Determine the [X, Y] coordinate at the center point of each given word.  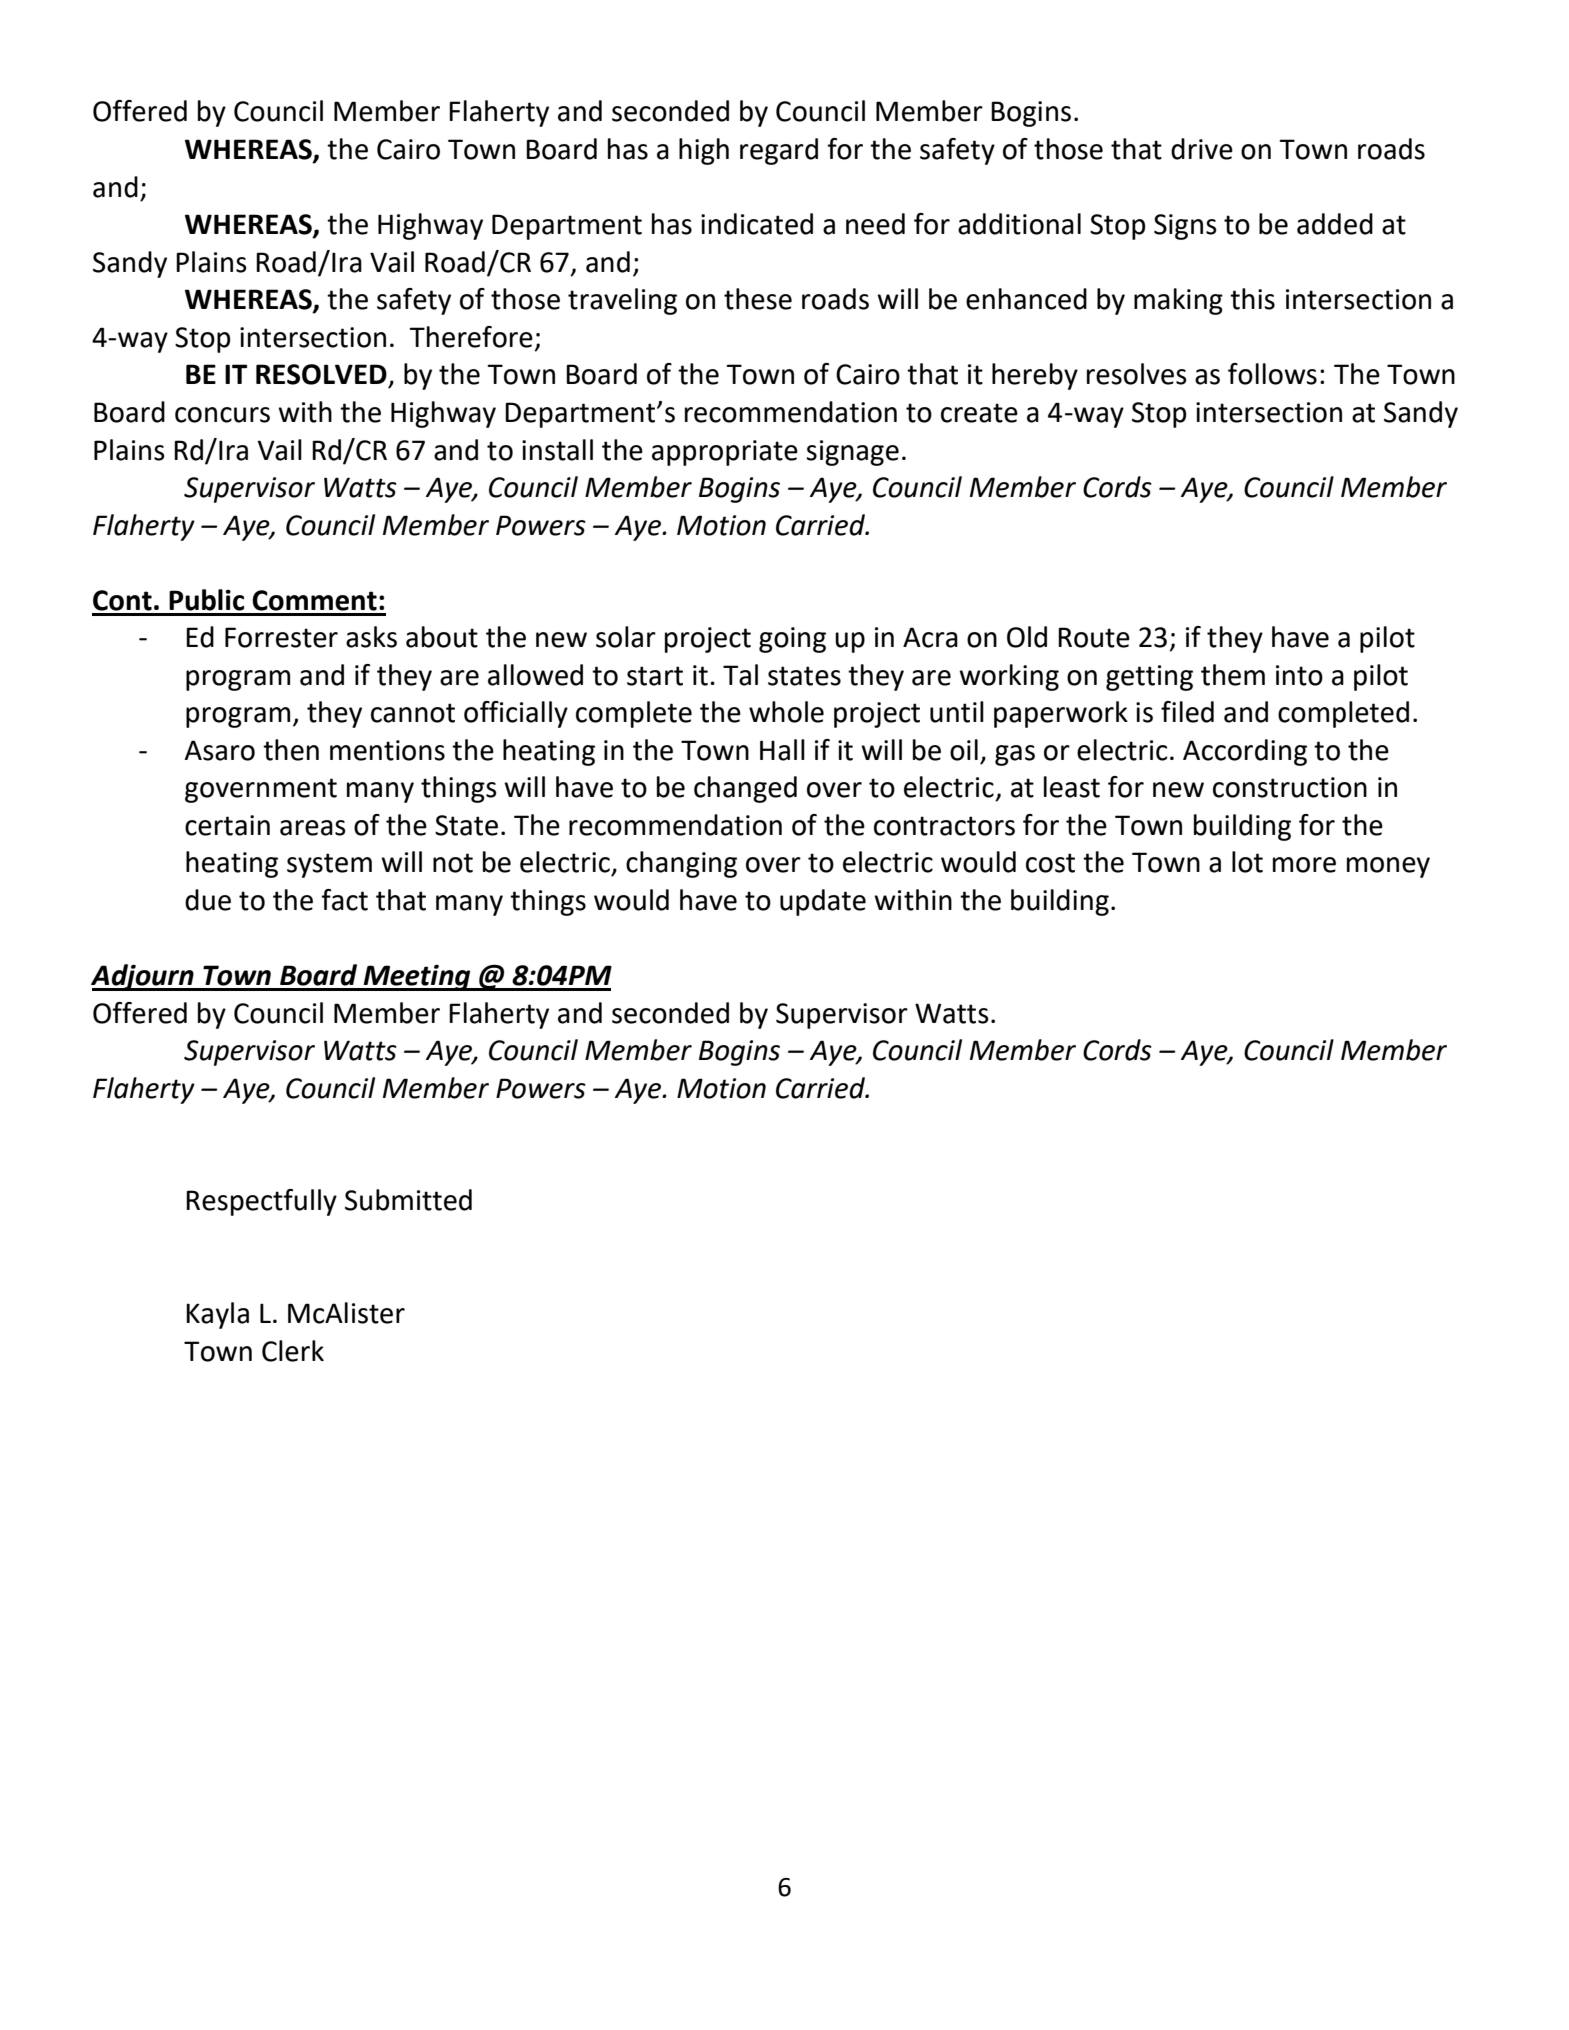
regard [779, 151]
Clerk [293, 1351]
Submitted [408, 1200]
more [1304, 865]
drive [1202, 149]
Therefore [471, 337]
